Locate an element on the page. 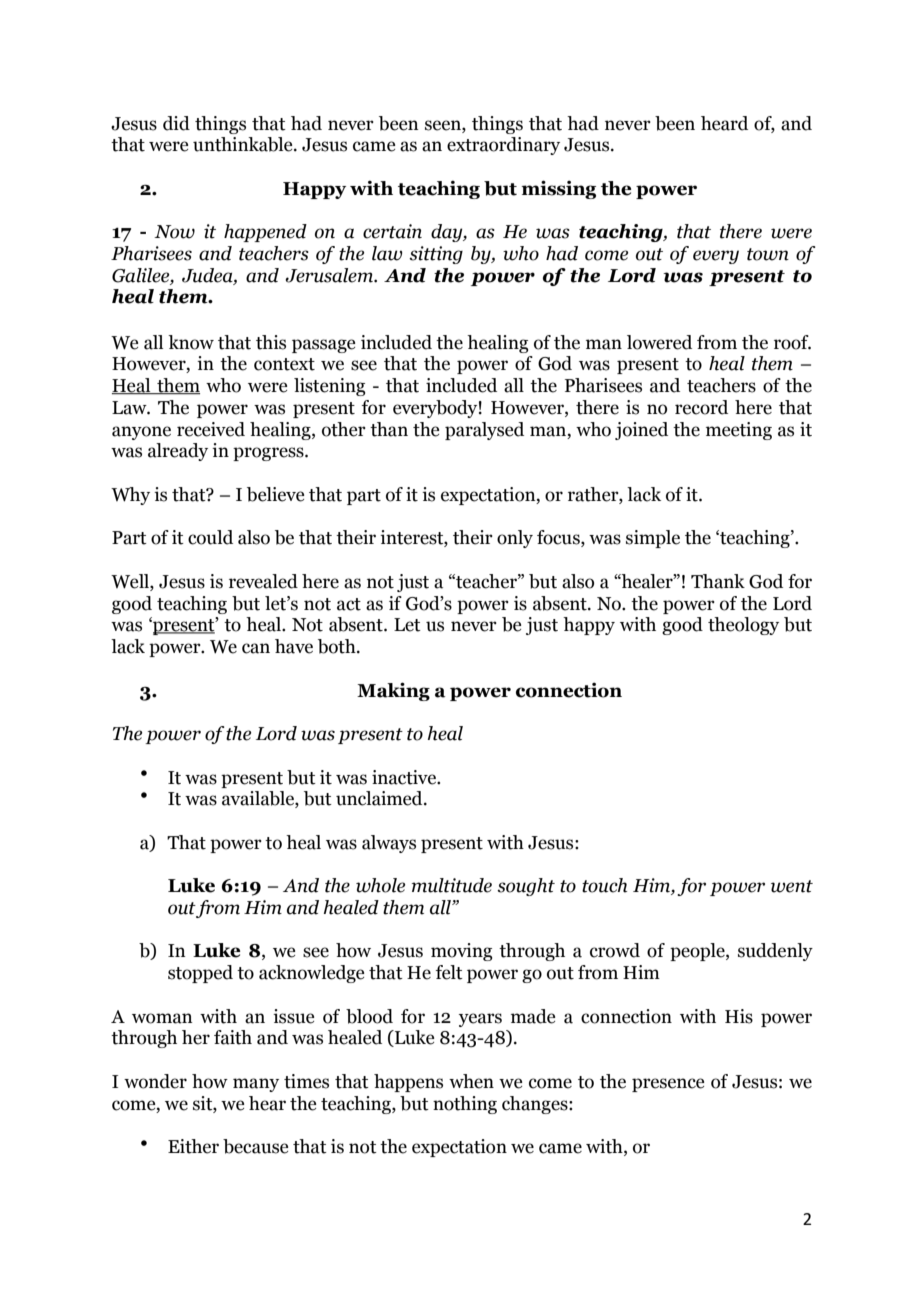  unclaimed is located at coordinates (380, 798).
